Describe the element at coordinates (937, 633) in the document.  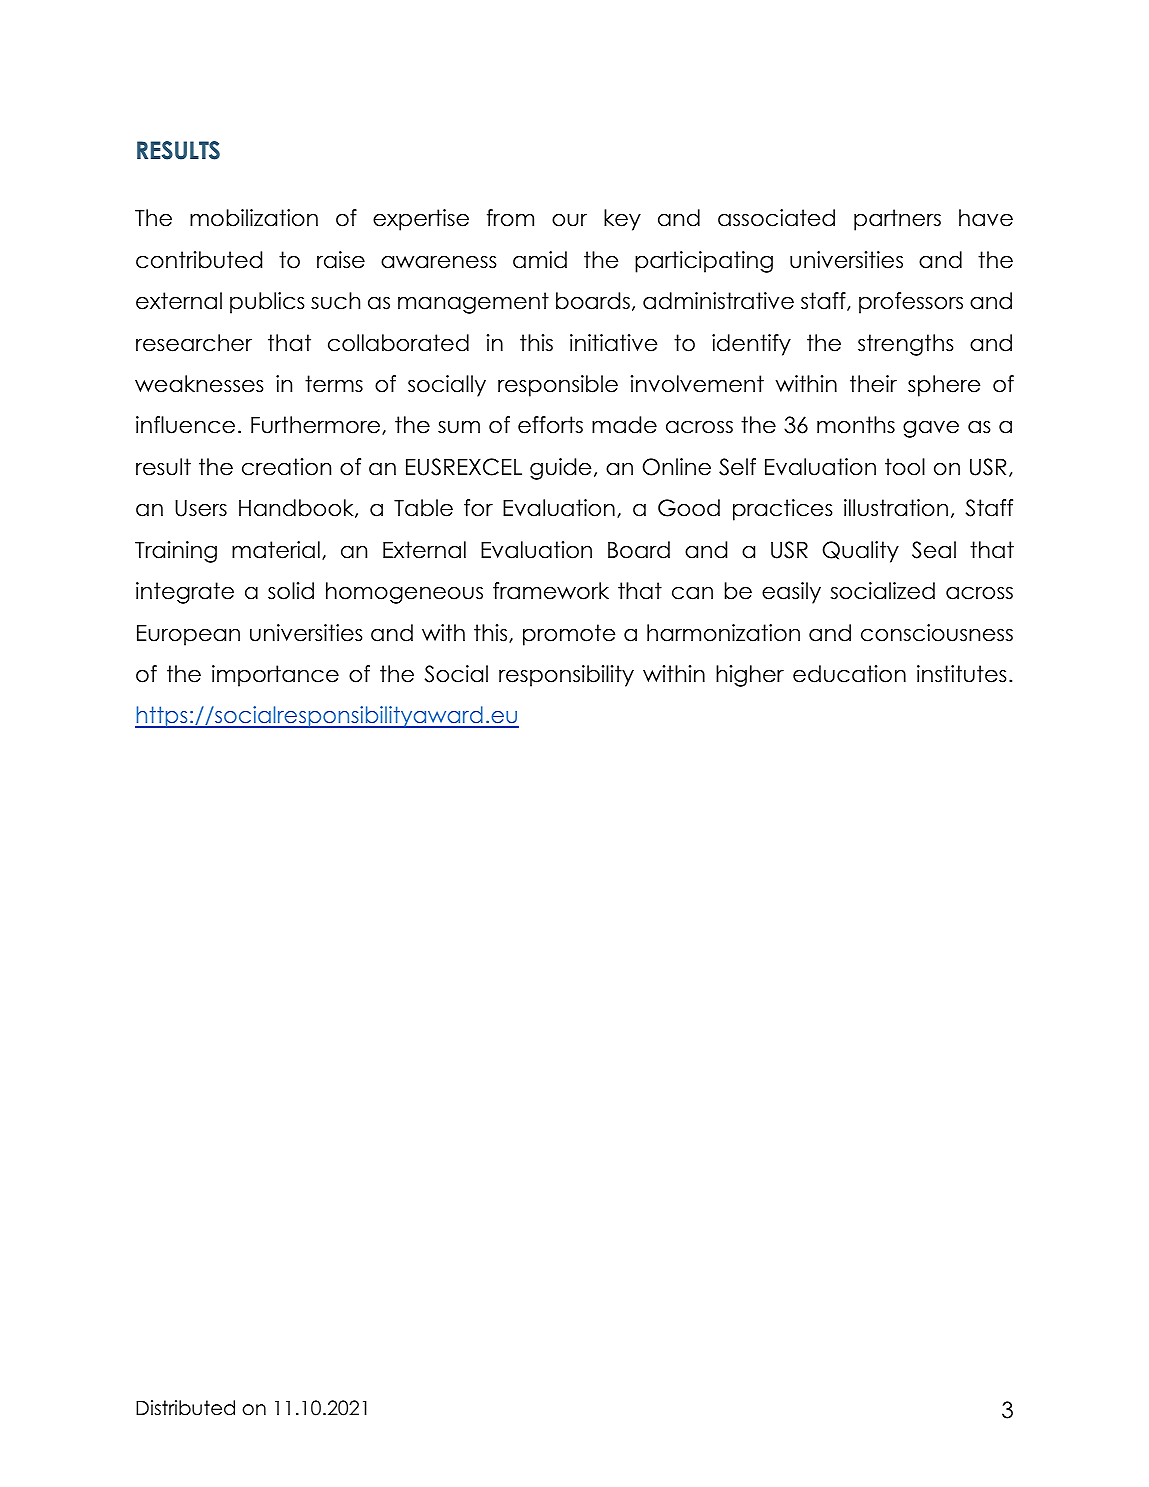
I see `consciousness` at that location.
